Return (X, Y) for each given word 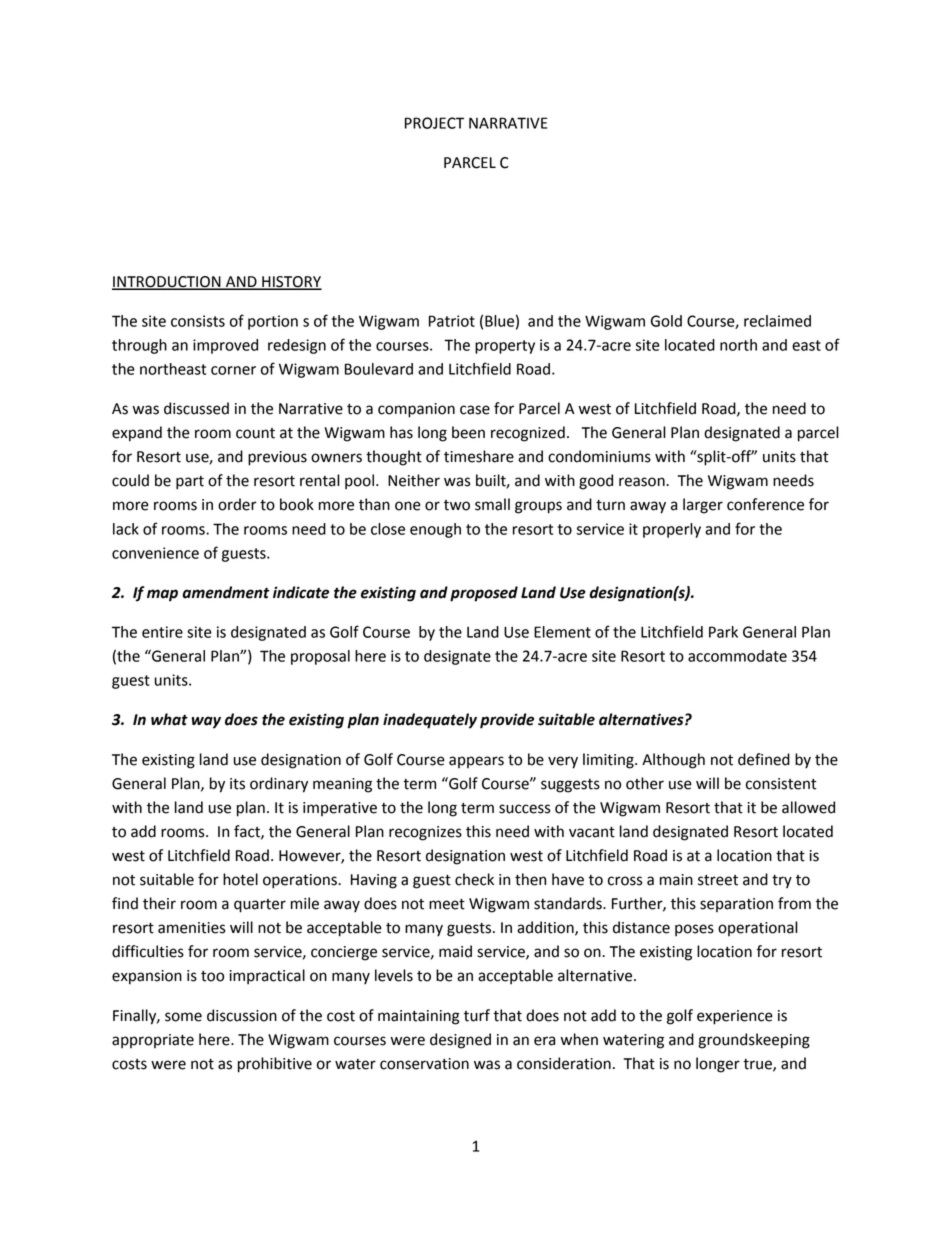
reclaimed (777, 321)
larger (703, 506)
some (183, 1017)
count (255, 433)
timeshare (479, 456)
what (169, 719)
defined (764, 759)
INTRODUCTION (167, 282)
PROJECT (434, 123)
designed (460, 1041)
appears (476, 762)
